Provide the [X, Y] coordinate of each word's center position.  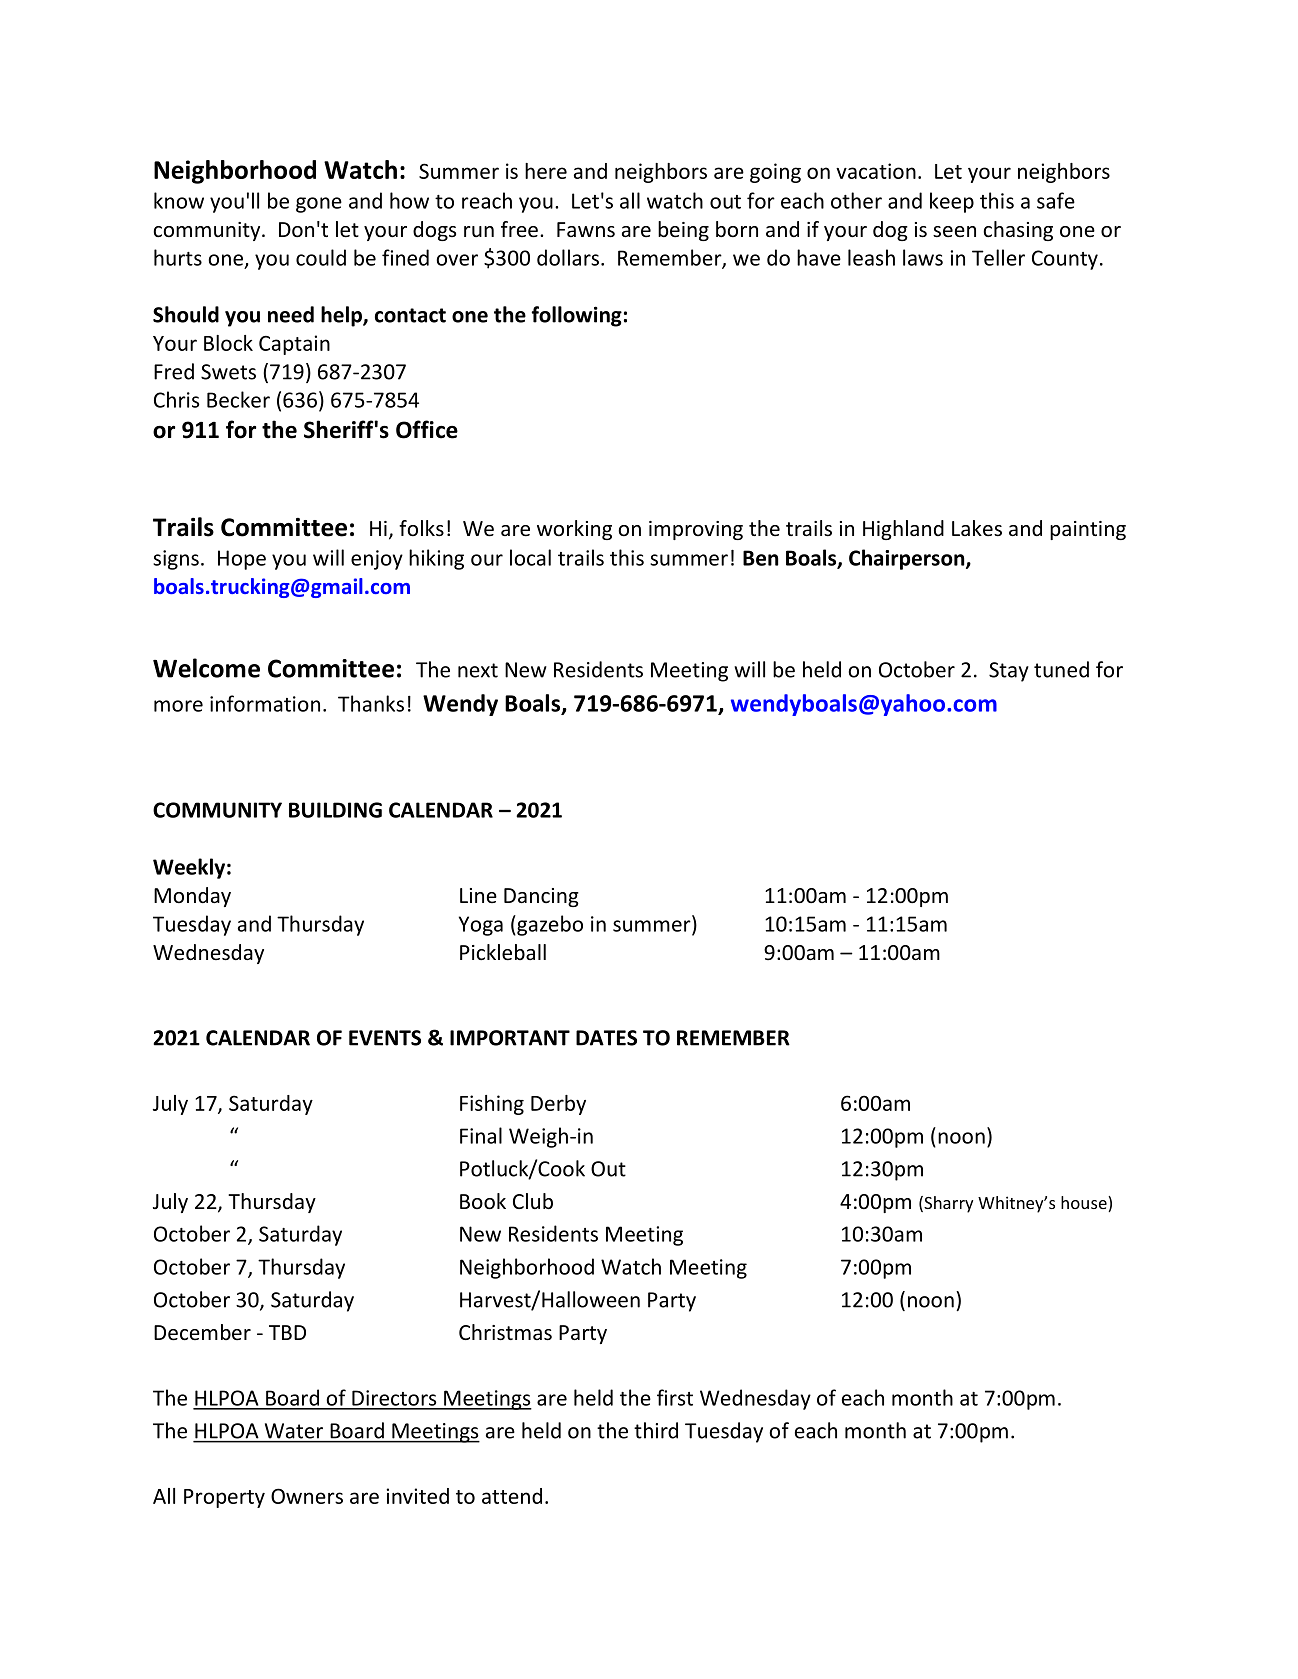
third [656, 1430]
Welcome [206, 668]
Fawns [586, 230]
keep [952, 202]
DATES [606, 1038]
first [675, 1397]
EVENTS [385, 1038]
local [530, 557]
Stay [1009, 672]
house [1085, 1204]
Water [294, 1431]
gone [319, 205]
